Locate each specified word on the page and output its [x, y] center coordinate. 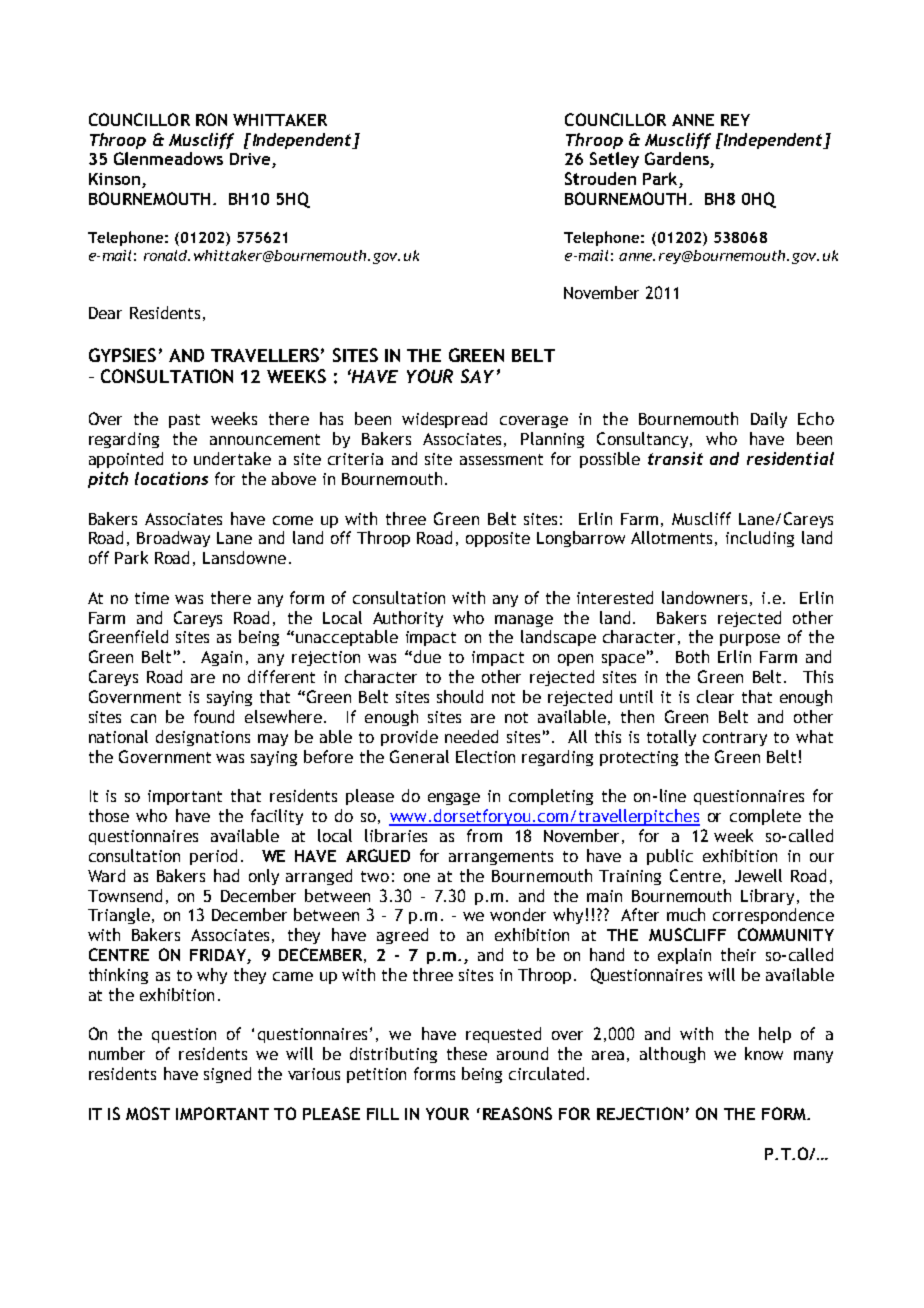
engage [454, 799]
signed [227, 1075]
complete [765, 817]
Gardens [678, 160]
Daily [769, 420]
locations [171, 478]
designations [203, 738]
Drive [251, 160]
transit [675, 458]
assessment [501, 459]
